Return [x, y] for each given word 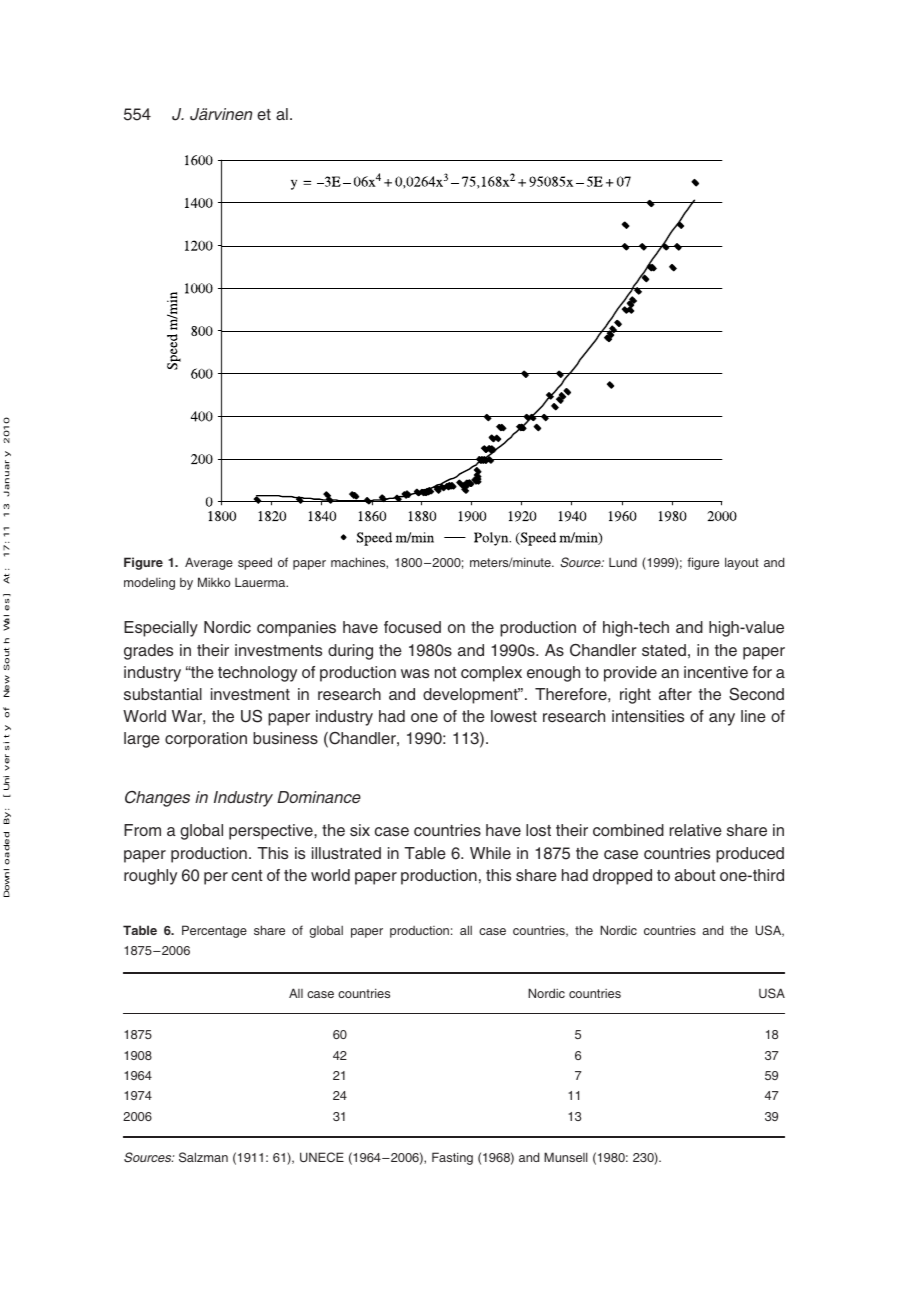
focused [412, 627]
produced [750, 855]
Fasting [452, 1158]
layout [742, 563]
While [490, 853]
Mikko [214, 582]
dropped [622, 877]
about [695, 875]
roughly [150, 877]
